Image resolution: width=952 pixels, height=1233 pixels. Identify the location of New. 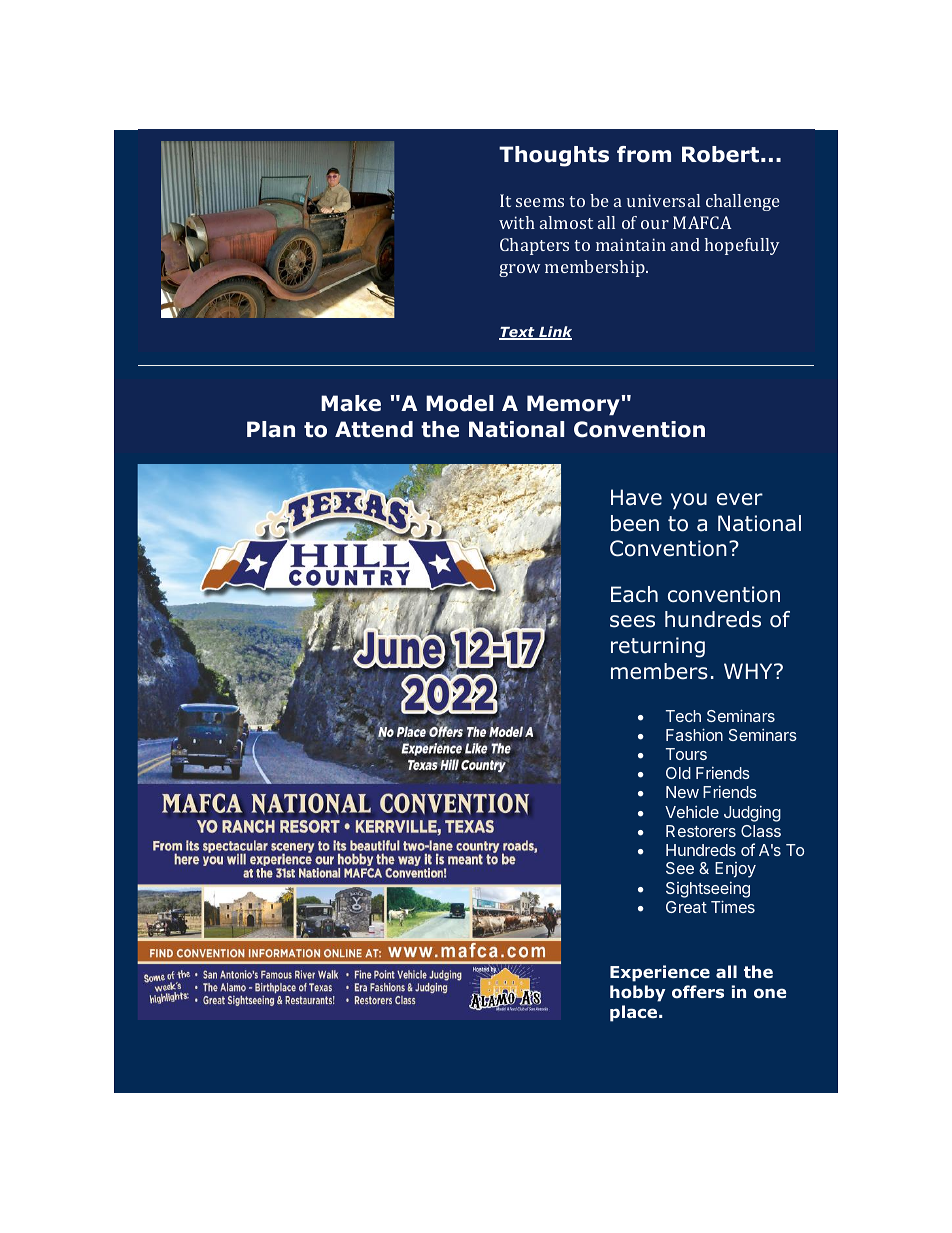
(682, 792).
